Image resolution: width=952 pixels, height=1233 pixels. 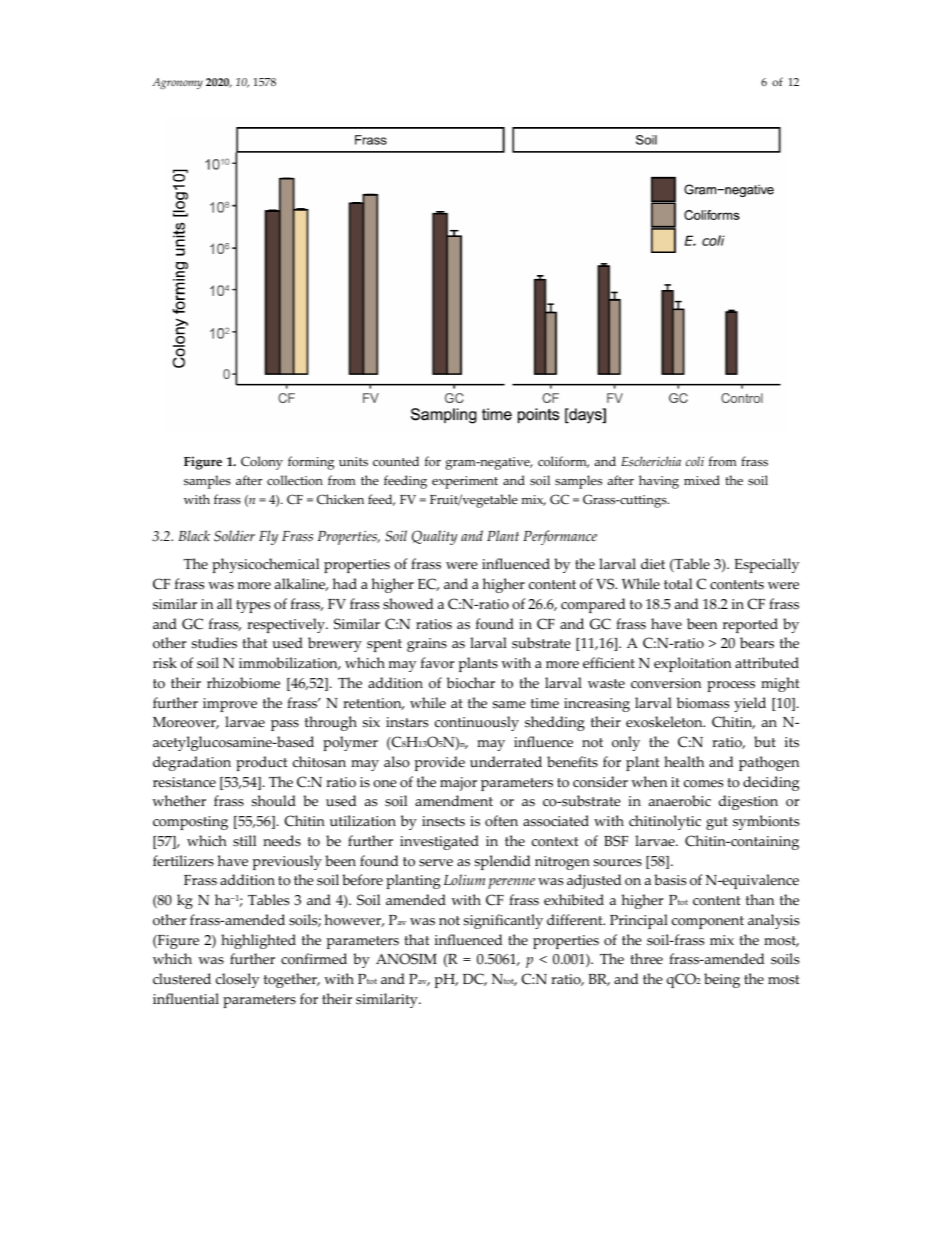 I want to click on basis, so click(x=670, y=880).
